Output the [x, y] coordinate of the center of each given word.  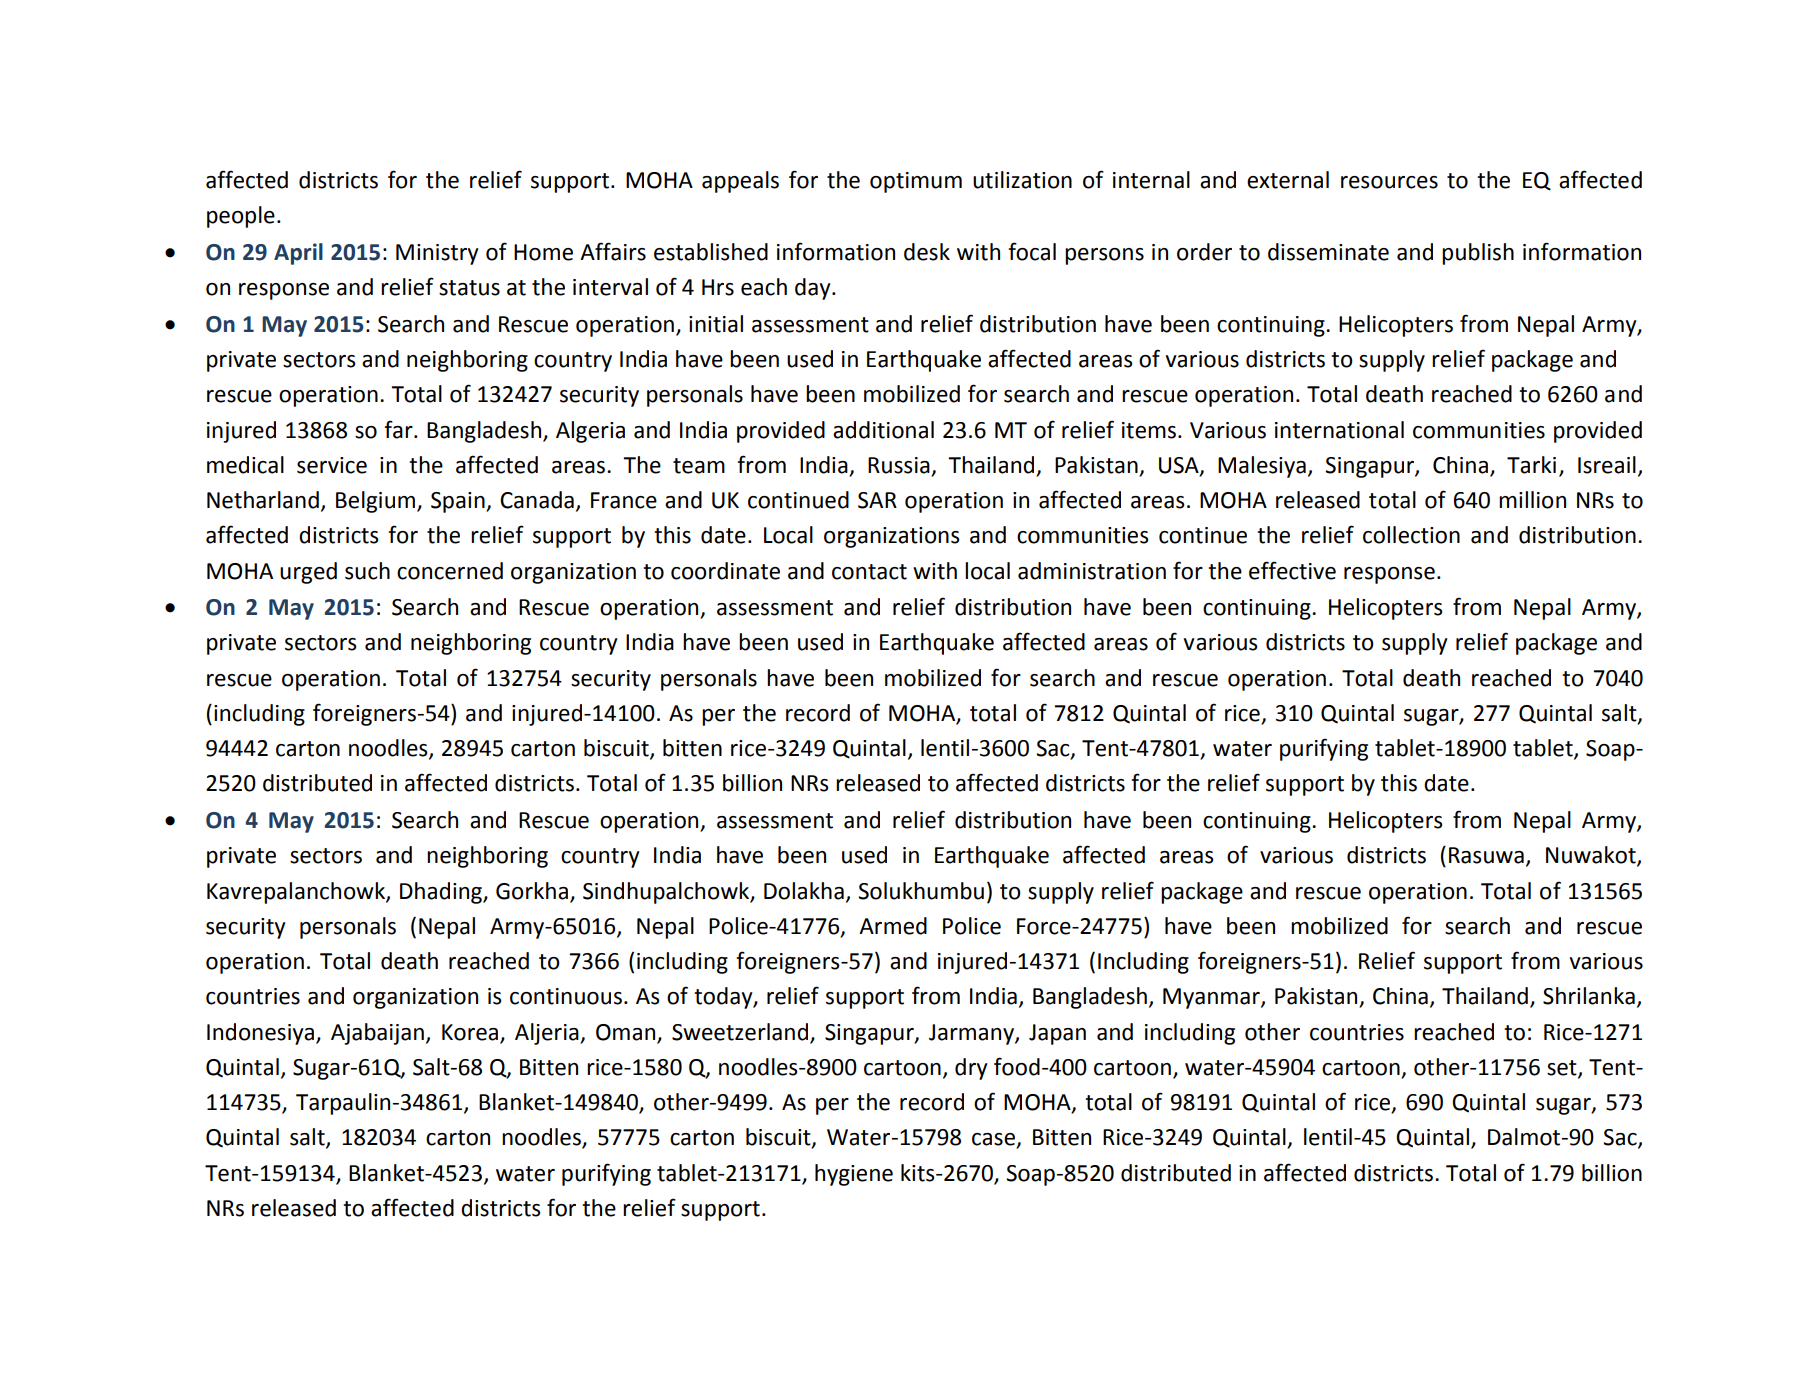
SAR [877, 500]
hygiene [854, 1175]
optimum [916, 182]
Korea [470, 1032]
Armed [893, 926]
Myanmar [1212, 998]
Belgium [377, 502]
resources [1389, 182]
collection [1411, 535]
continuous [566, 996]
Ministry [437, 254]
